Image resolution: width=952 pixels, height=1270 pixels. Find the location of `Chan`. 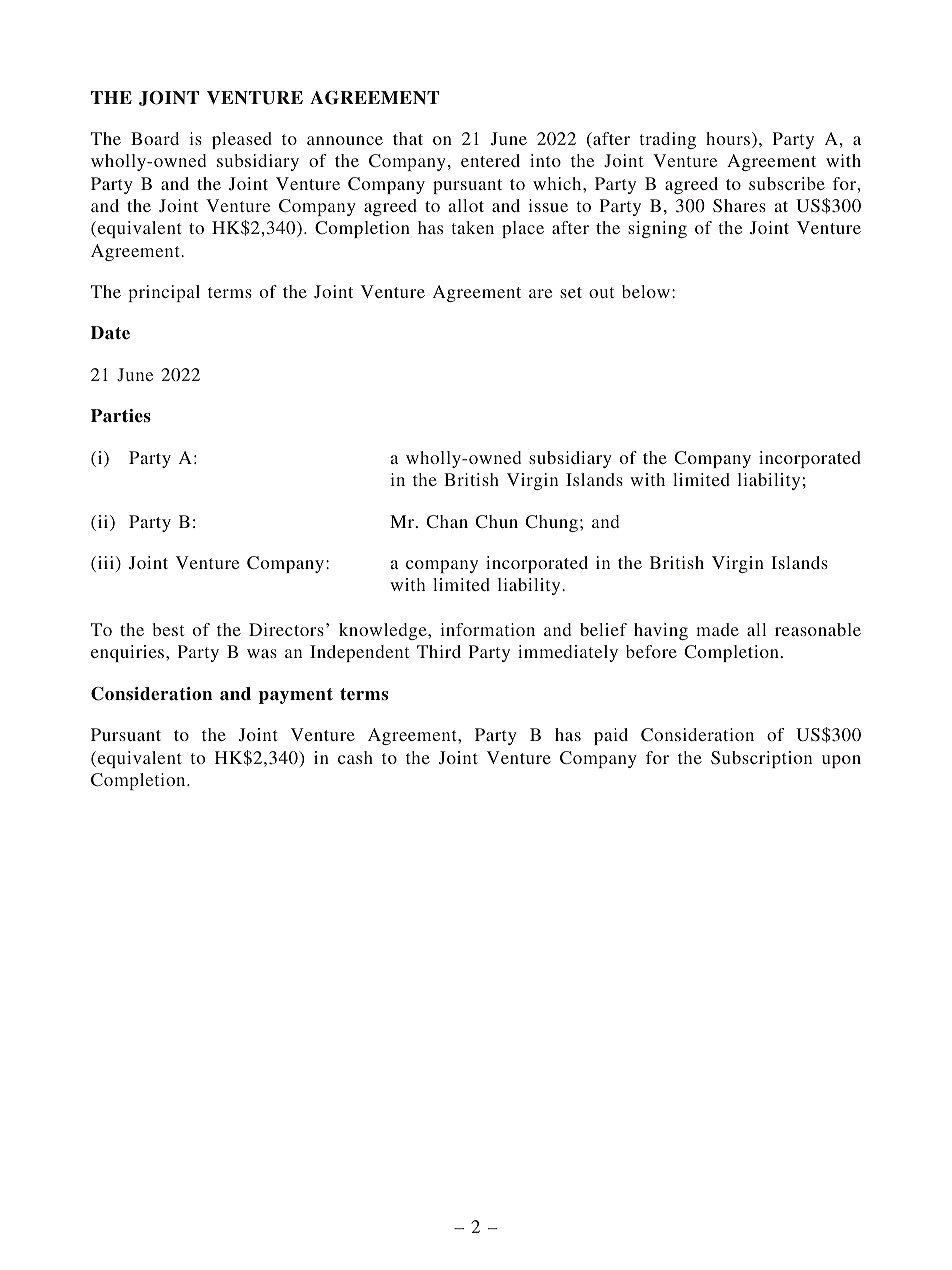

Chan is located at coordinates (447, 521).
